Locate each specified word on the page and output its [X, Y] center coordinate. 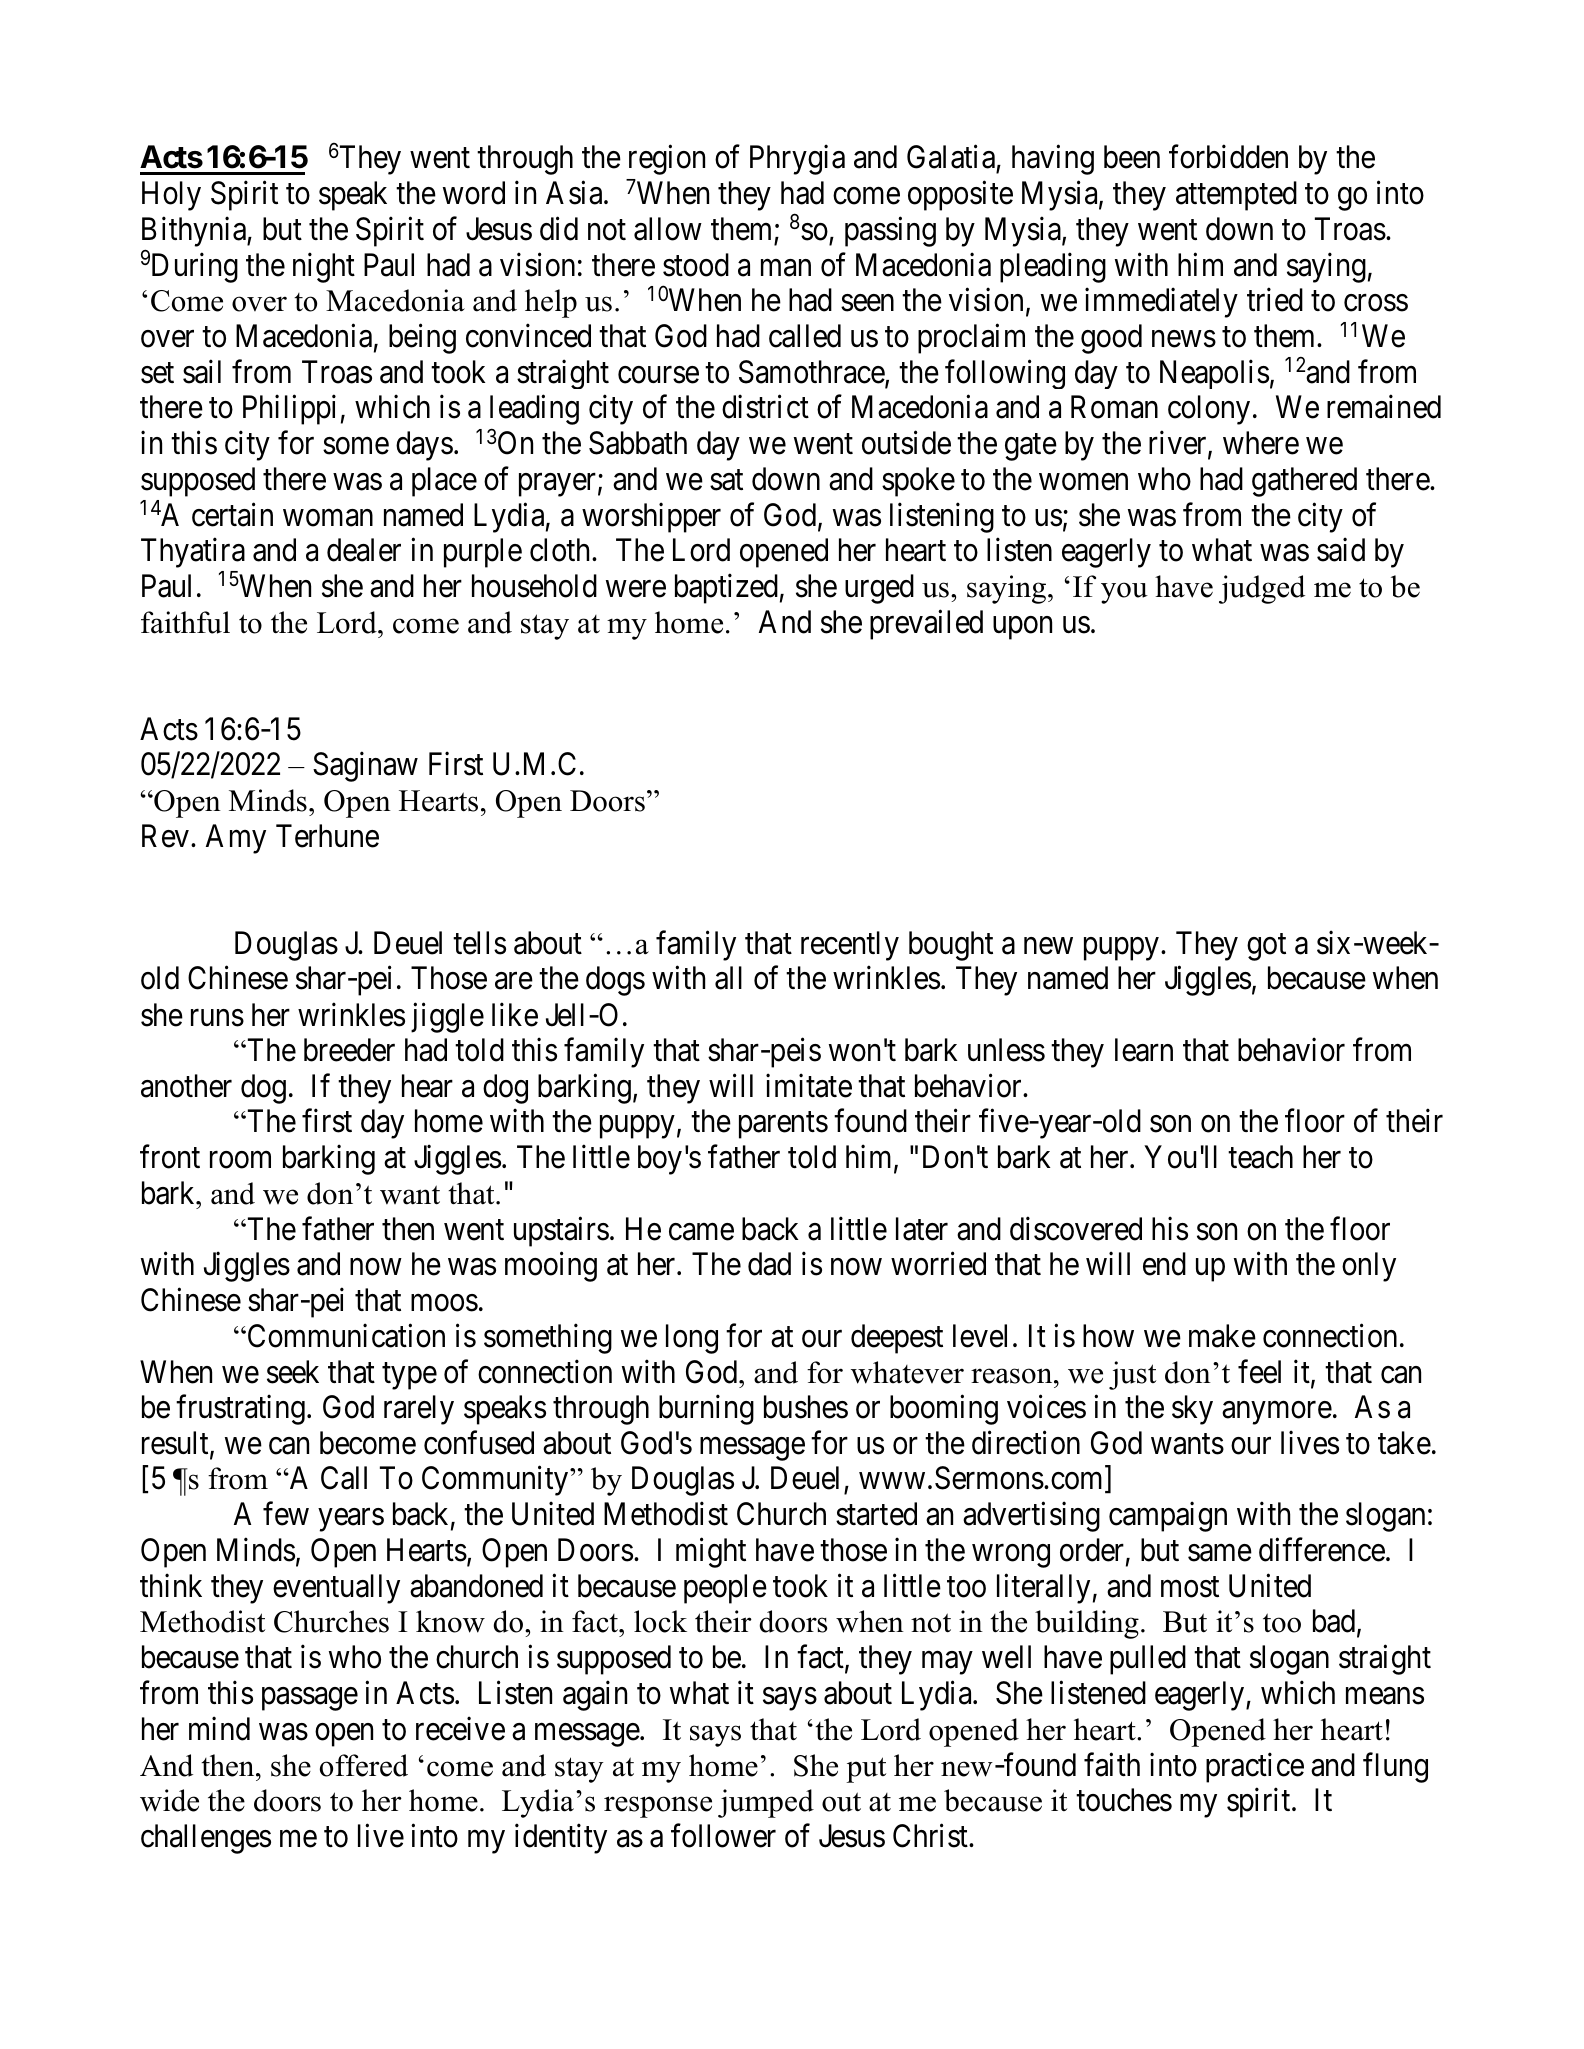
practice [1255, 1767]
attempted [1236, 196]
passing [890, 231]
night [324, 268]
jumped [766, 1803]
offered [364, 1765]
